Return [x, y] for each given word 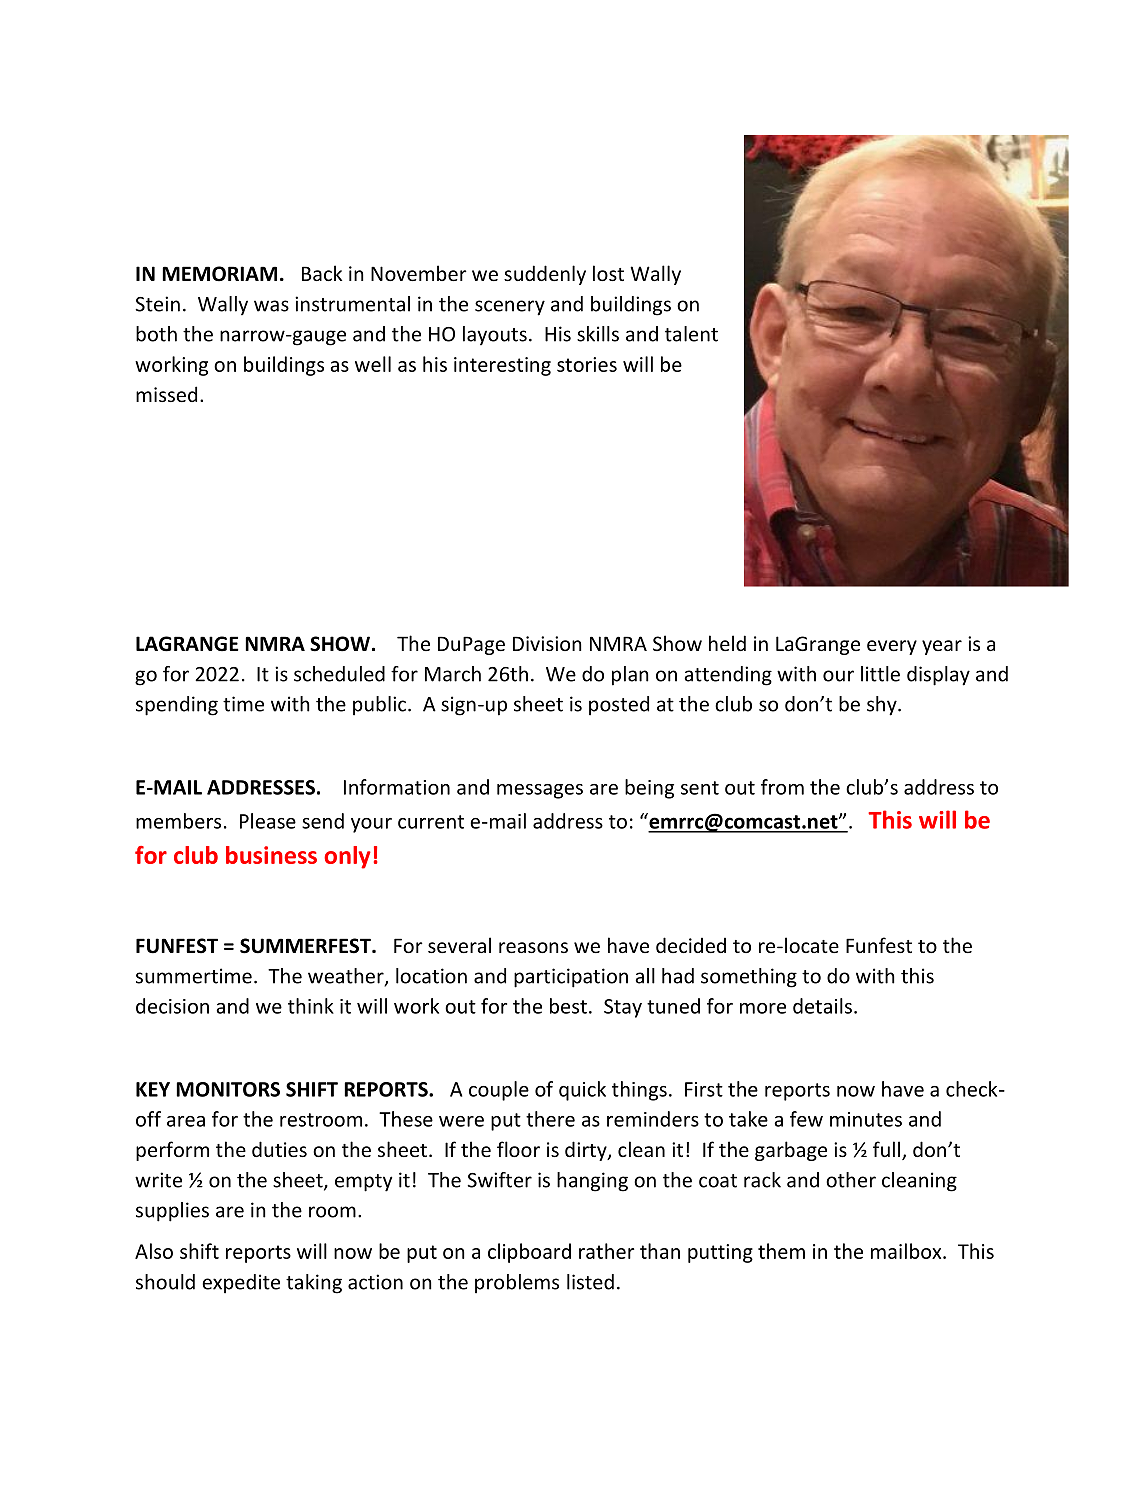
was [271, 306]
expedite [241, 1284]
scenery [510, 308]
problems [517, 1284]
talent [691, 334]
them [781, 1251]
